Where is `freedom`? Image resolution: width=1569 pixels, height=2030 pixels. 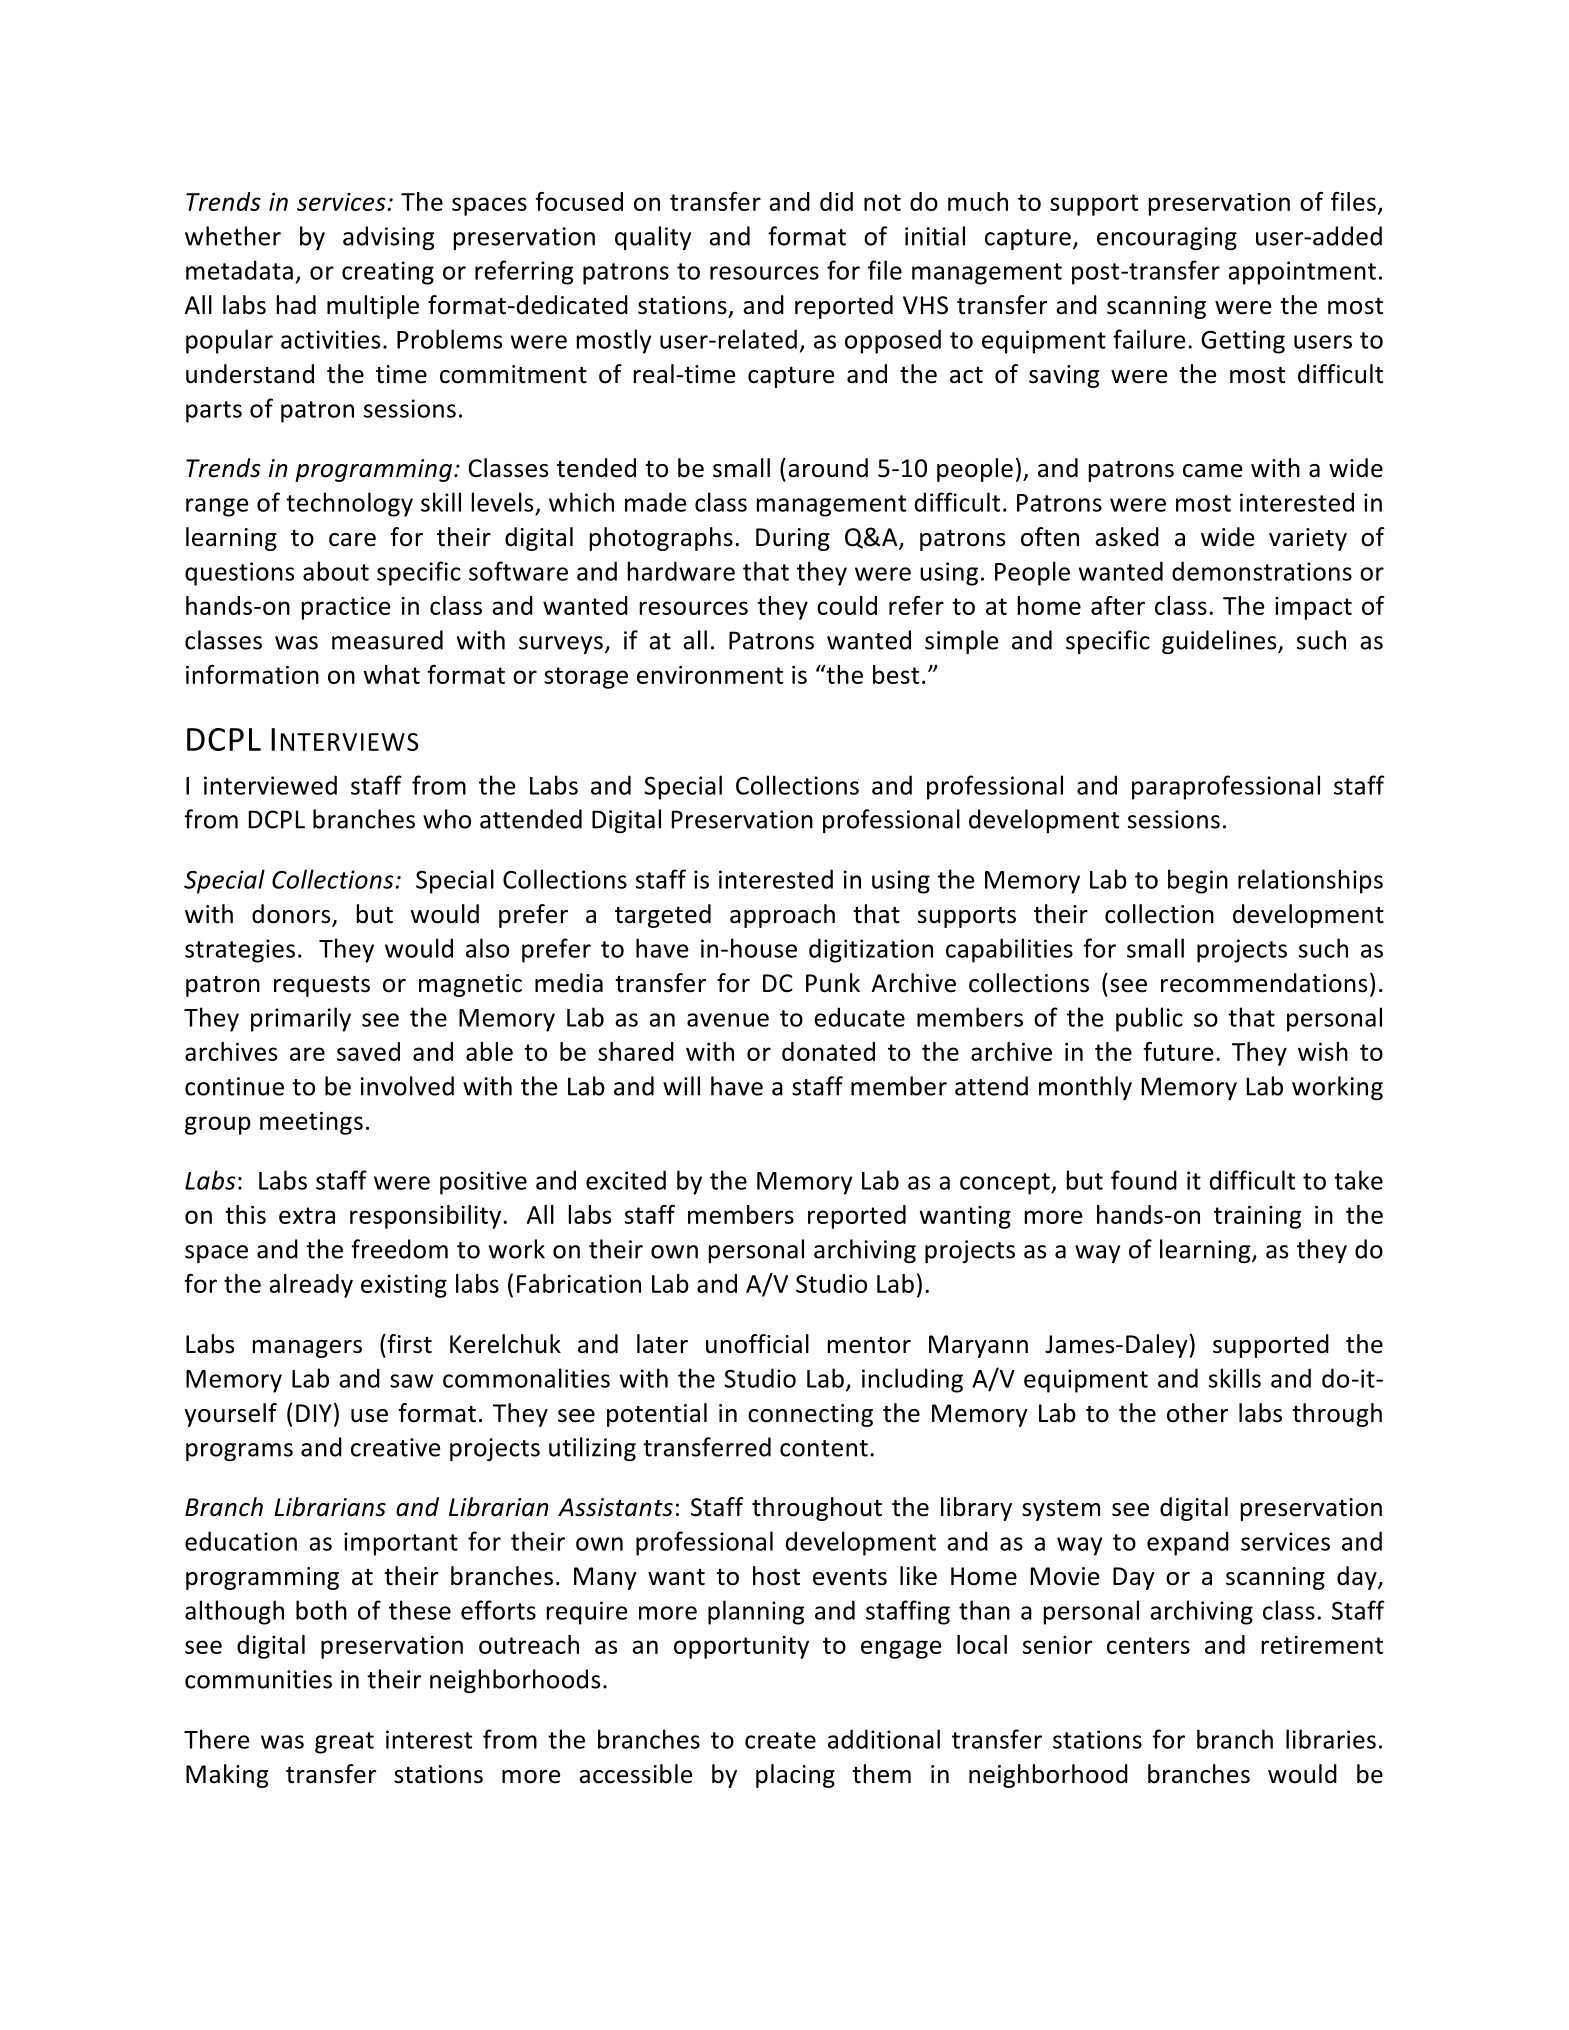 freedom is located at coordinates (399, 1249).
